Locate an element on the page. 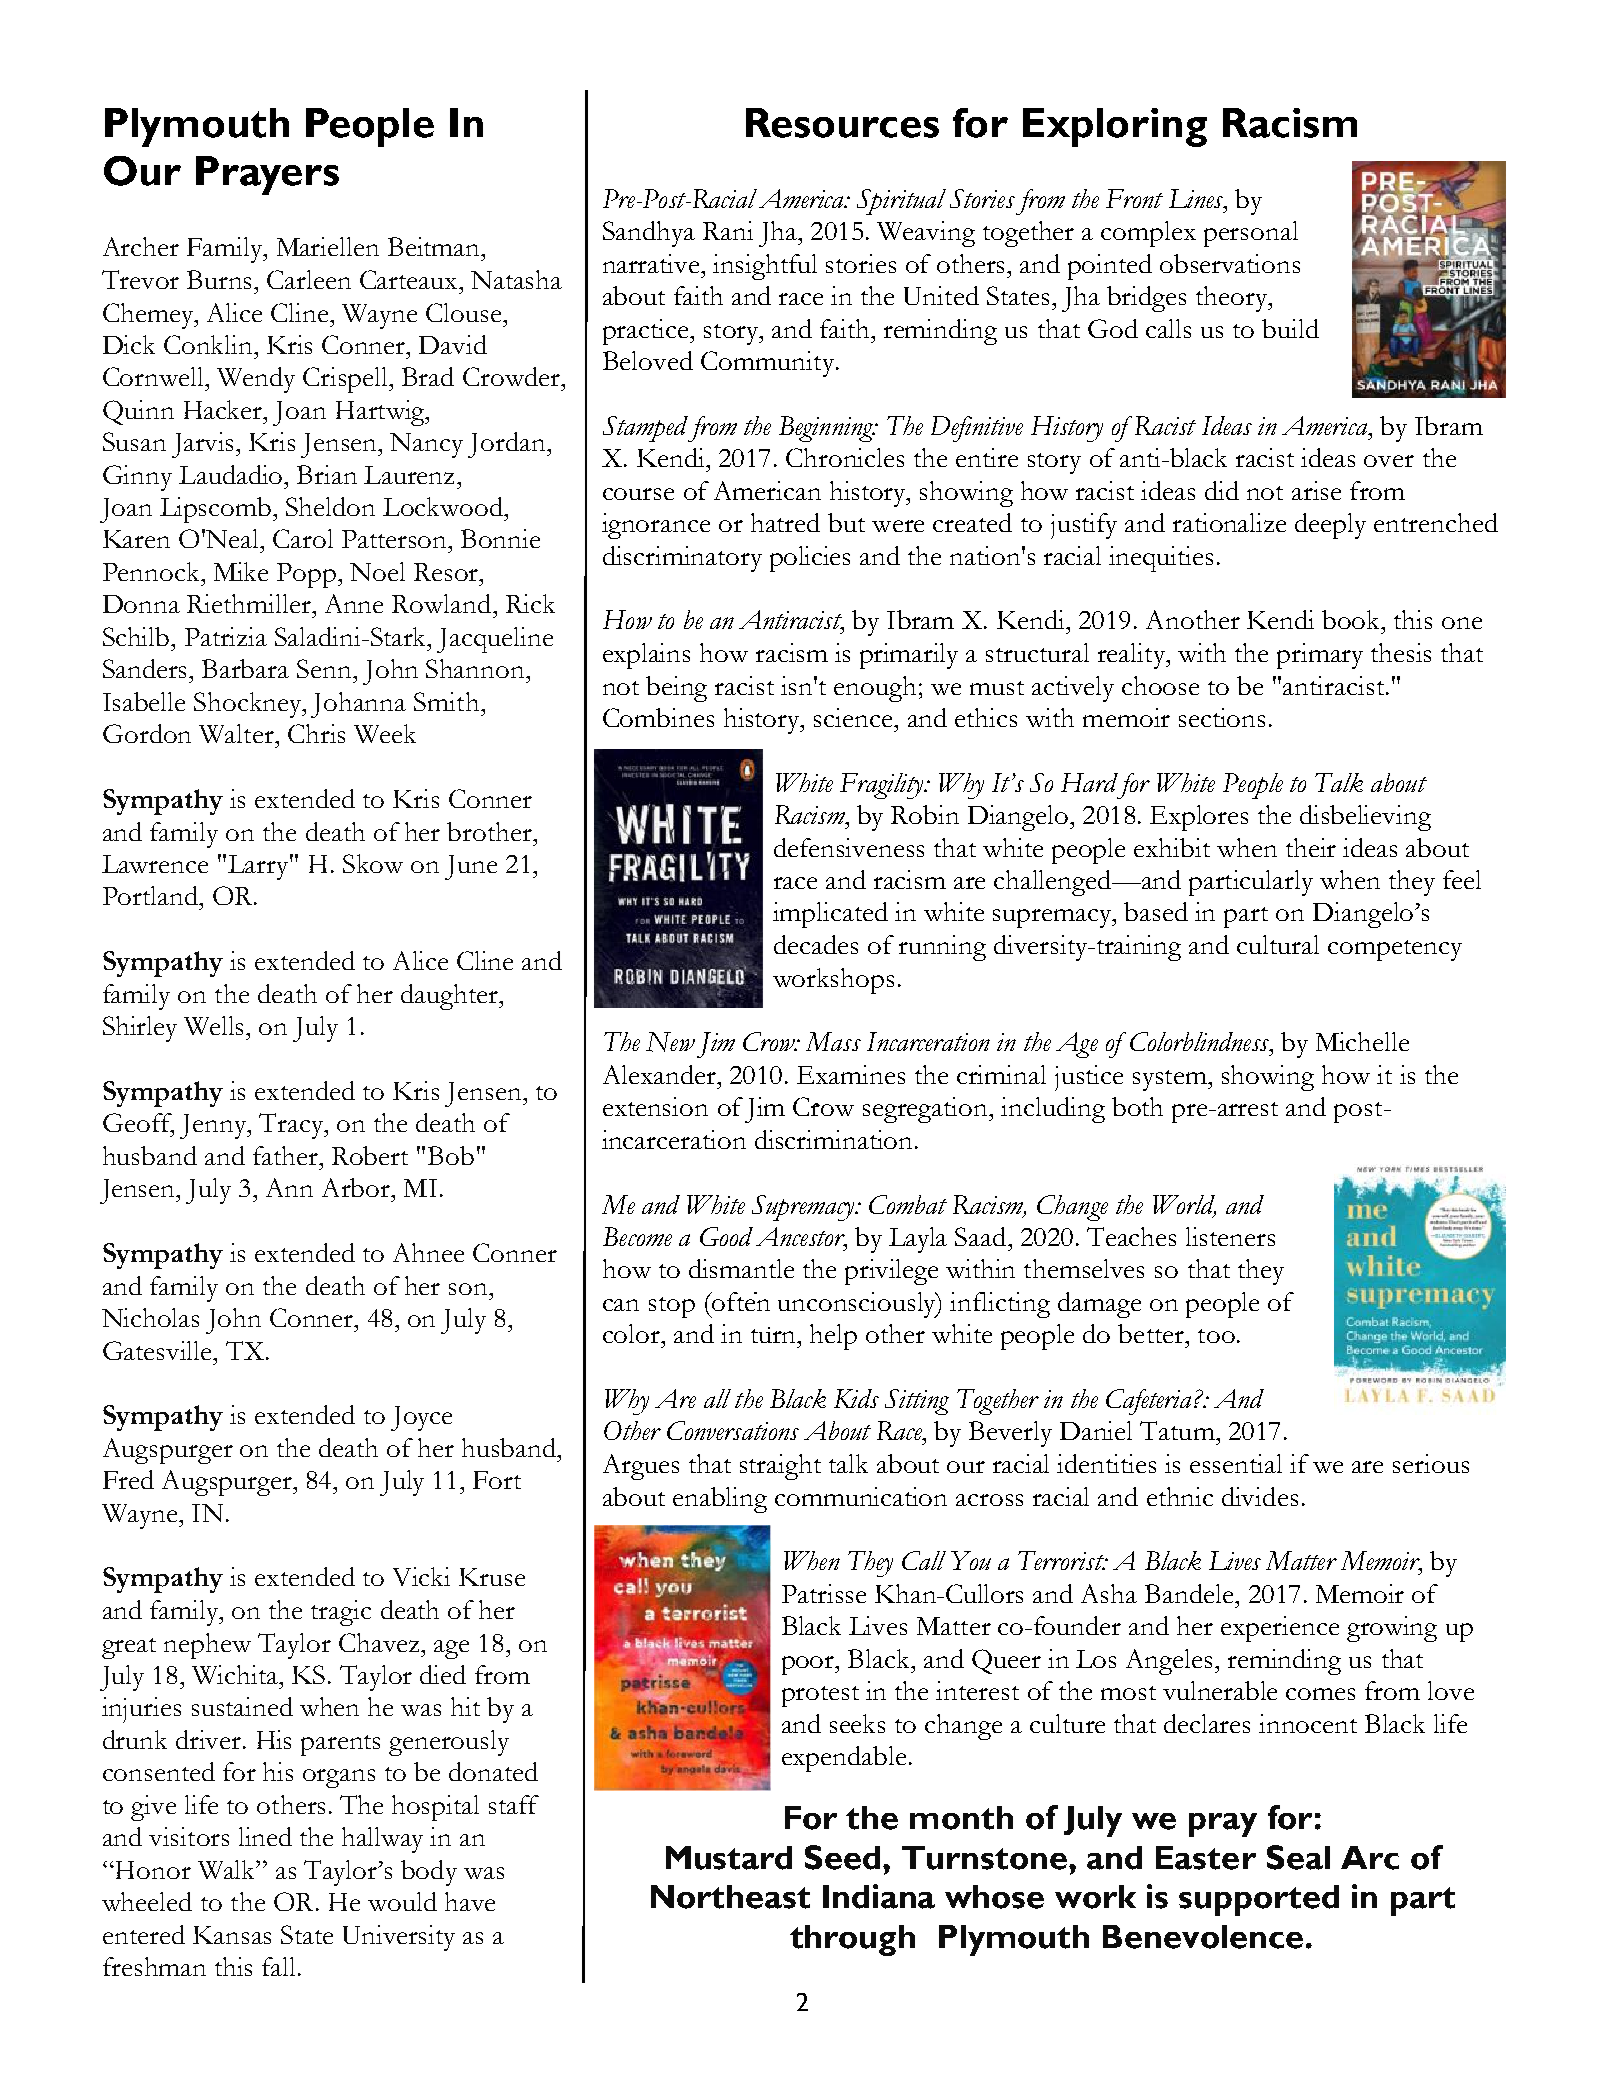 The image size is (1604, 2076). Kansas is located at coordinates (232, 1935).
